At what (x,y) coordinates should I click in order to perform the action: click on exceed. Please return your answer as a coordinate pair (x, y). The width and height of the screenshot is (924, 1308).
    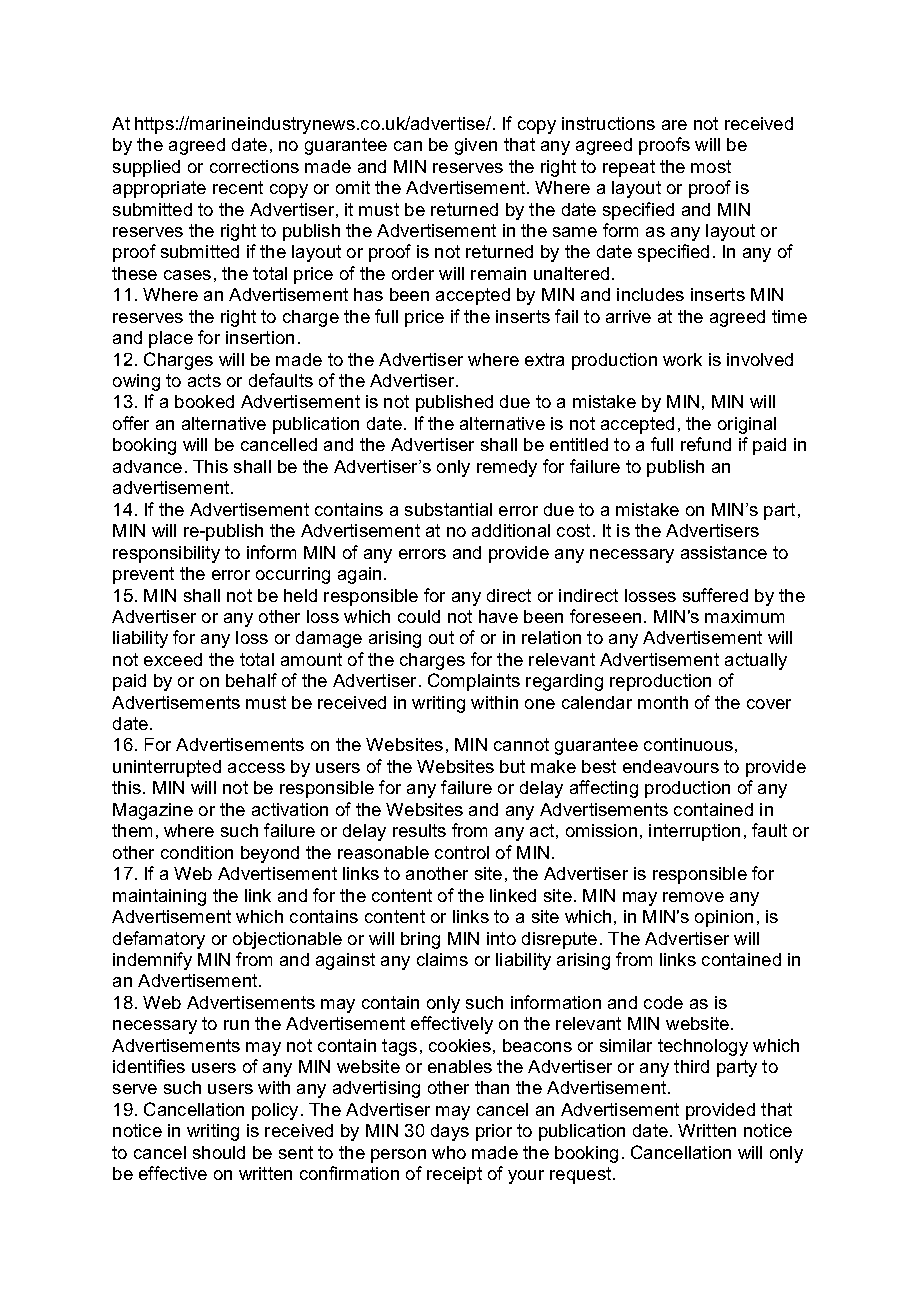
    Looking at the image, I should click on (173, 659).
